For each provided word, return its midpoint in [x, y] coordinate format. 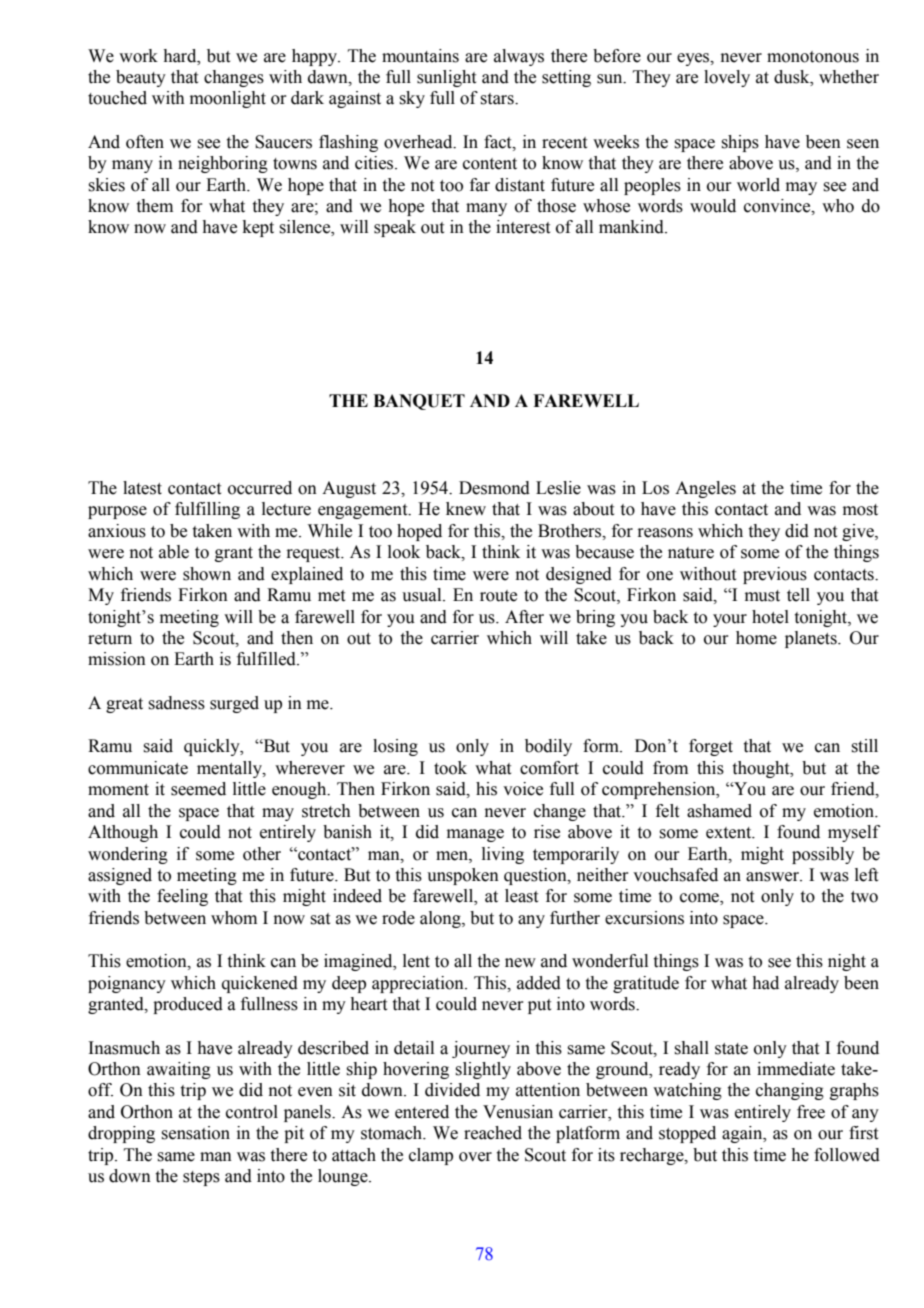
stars [498, 99]
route [498, 596]
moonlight [228, 99]
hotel [770, 617]
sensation [195, 1133]
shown [207, 574]
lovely [727, 78]
